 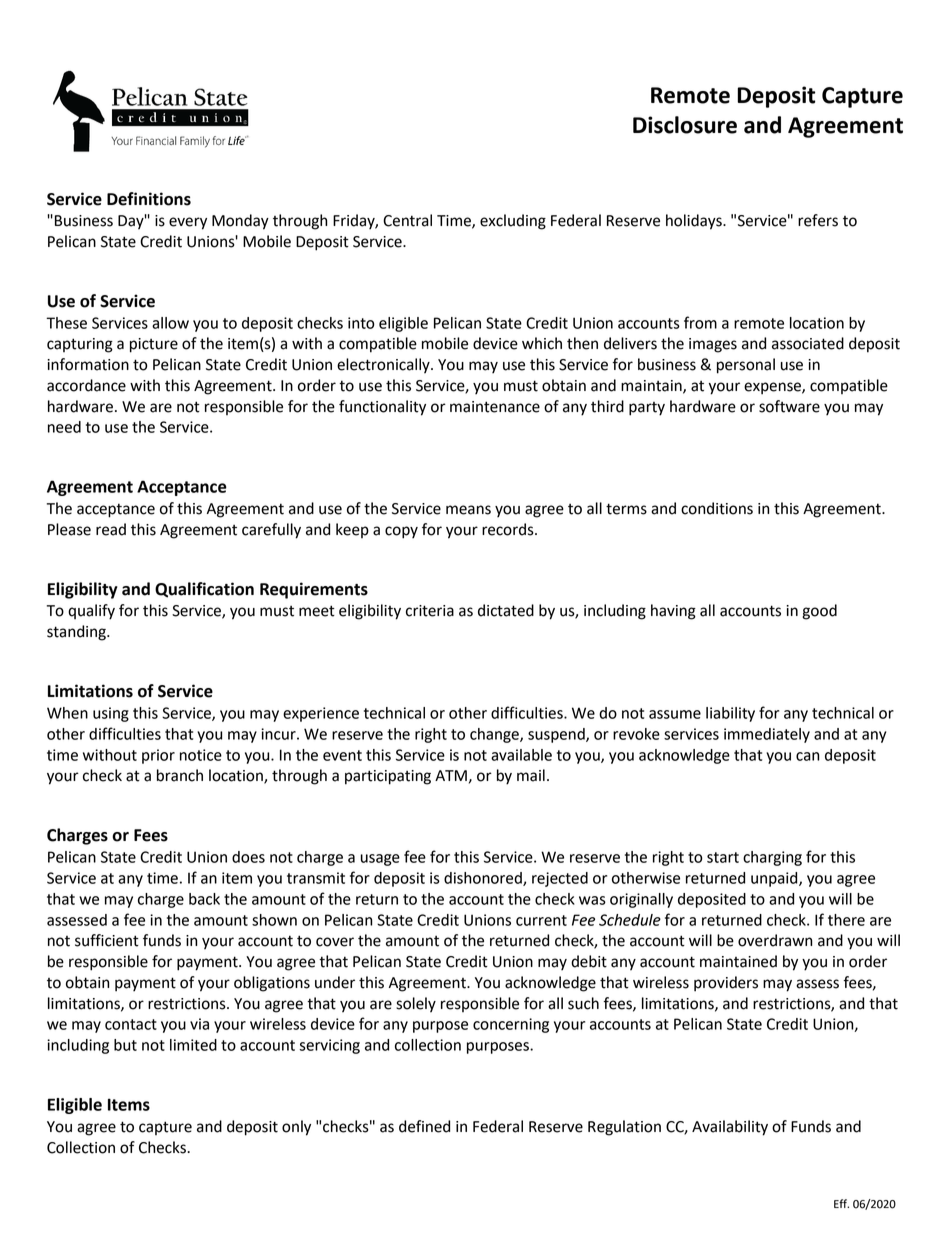 What do you see at coordinates (484, 879) in the document?
I see `dishonored` at bounding box center [484, 879].
